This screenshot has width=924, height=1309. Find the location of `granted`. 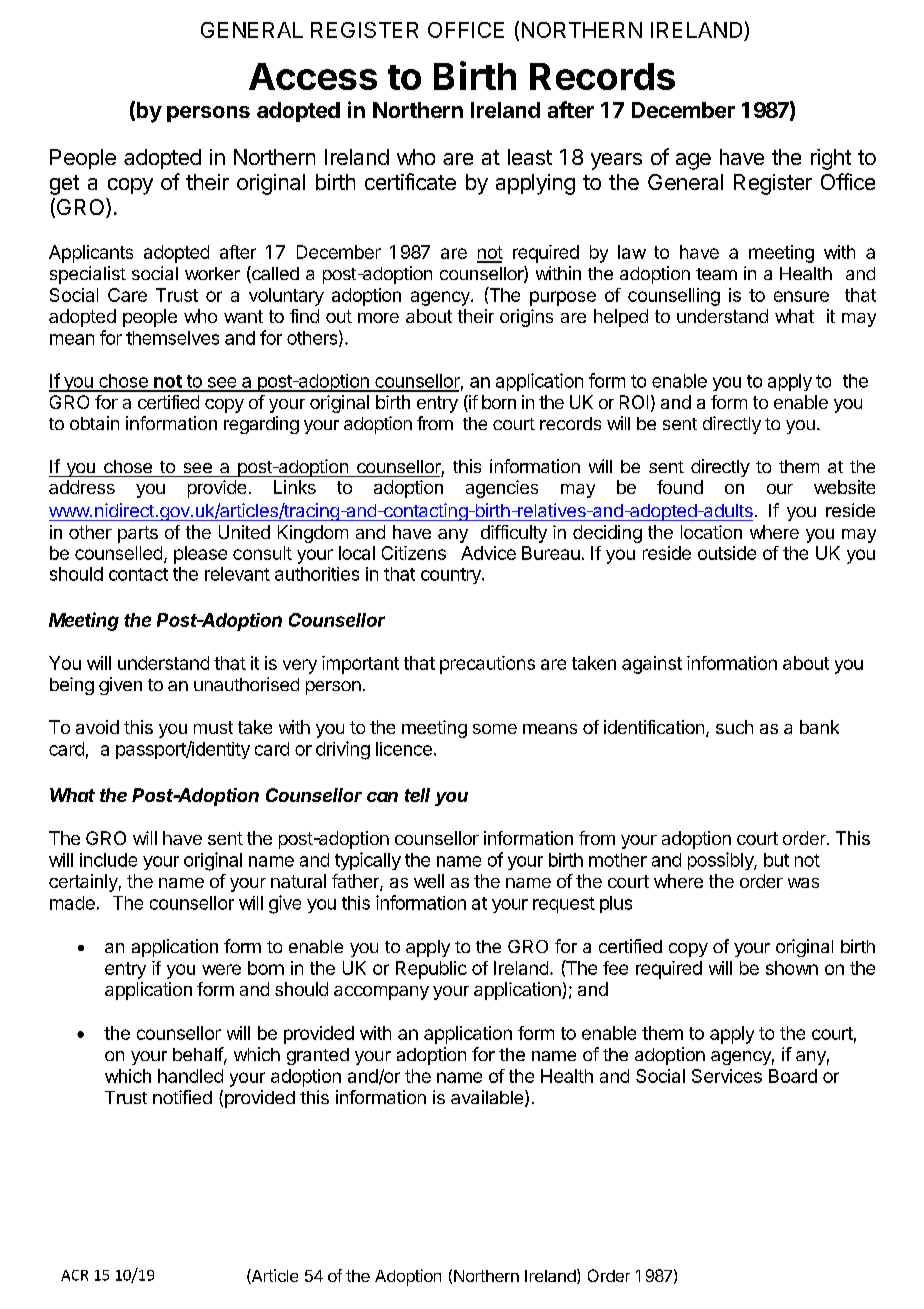

granted is located at coordinates (318, 1056).
